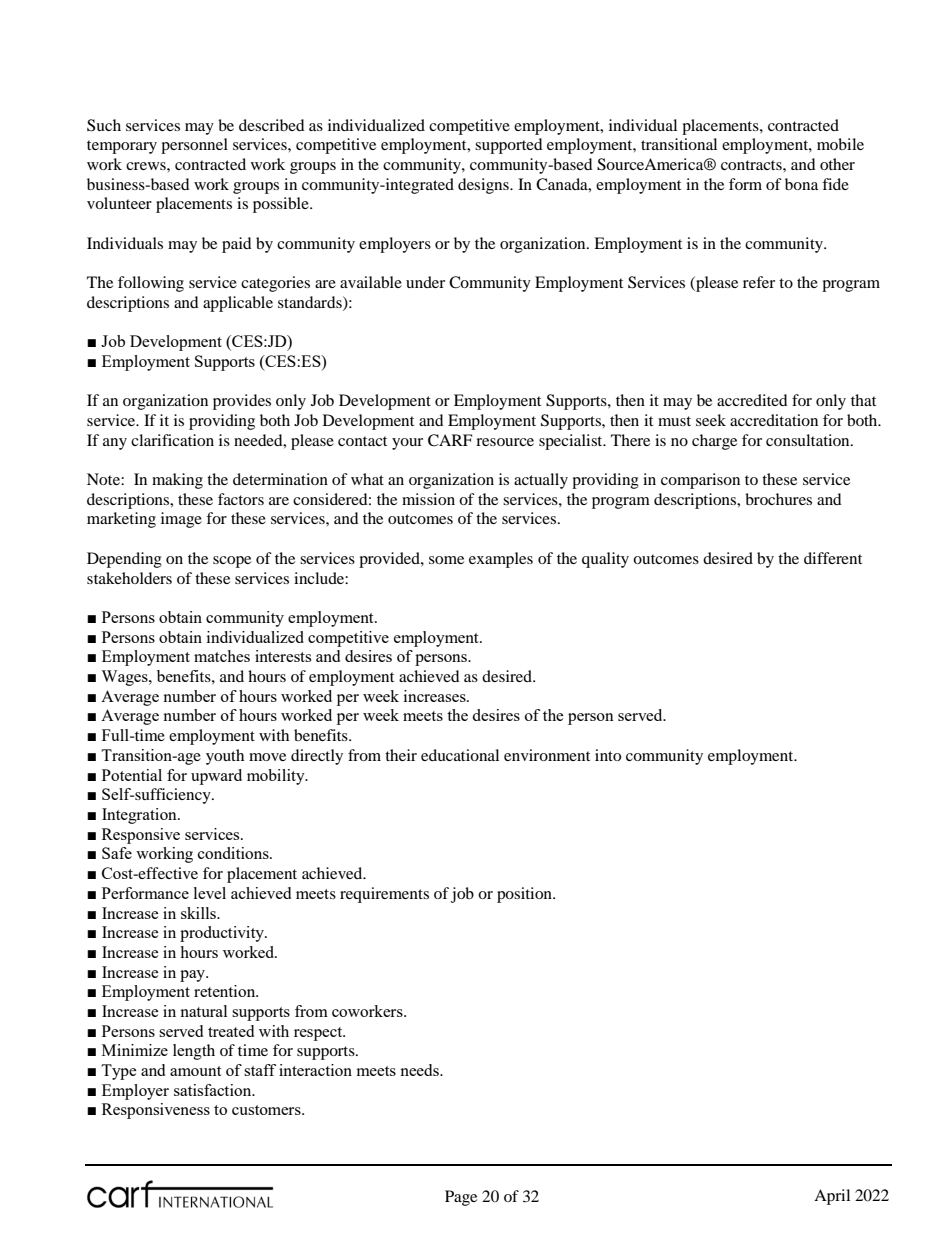 This document has width=952, height=1233. I want to click on position, so click(525, 895).
